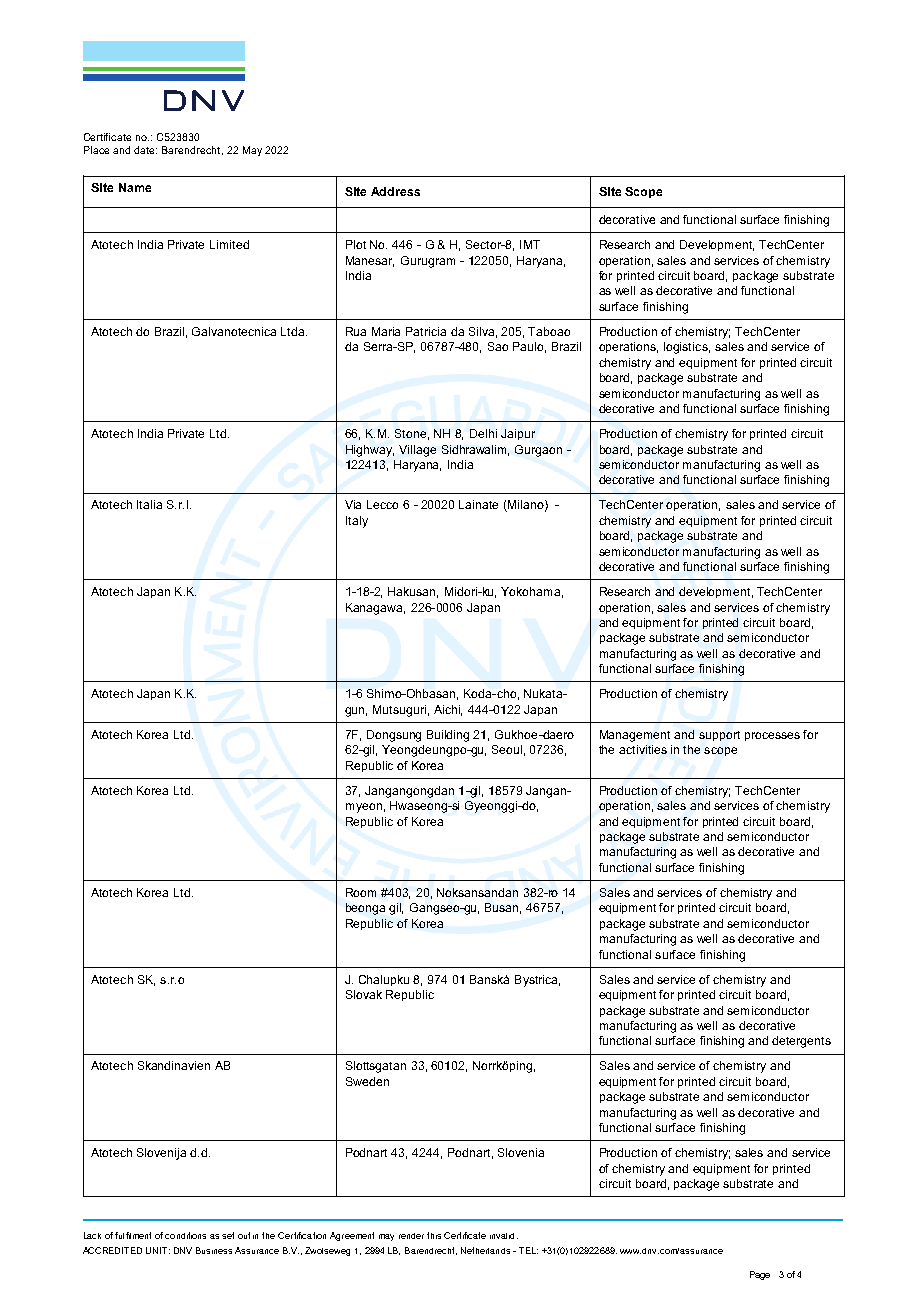 Image resolution: width=924 pixels, height=1308 pixels. Describe the element at coordinates (185, 1235) in the image. I see `conditions` at that location.
